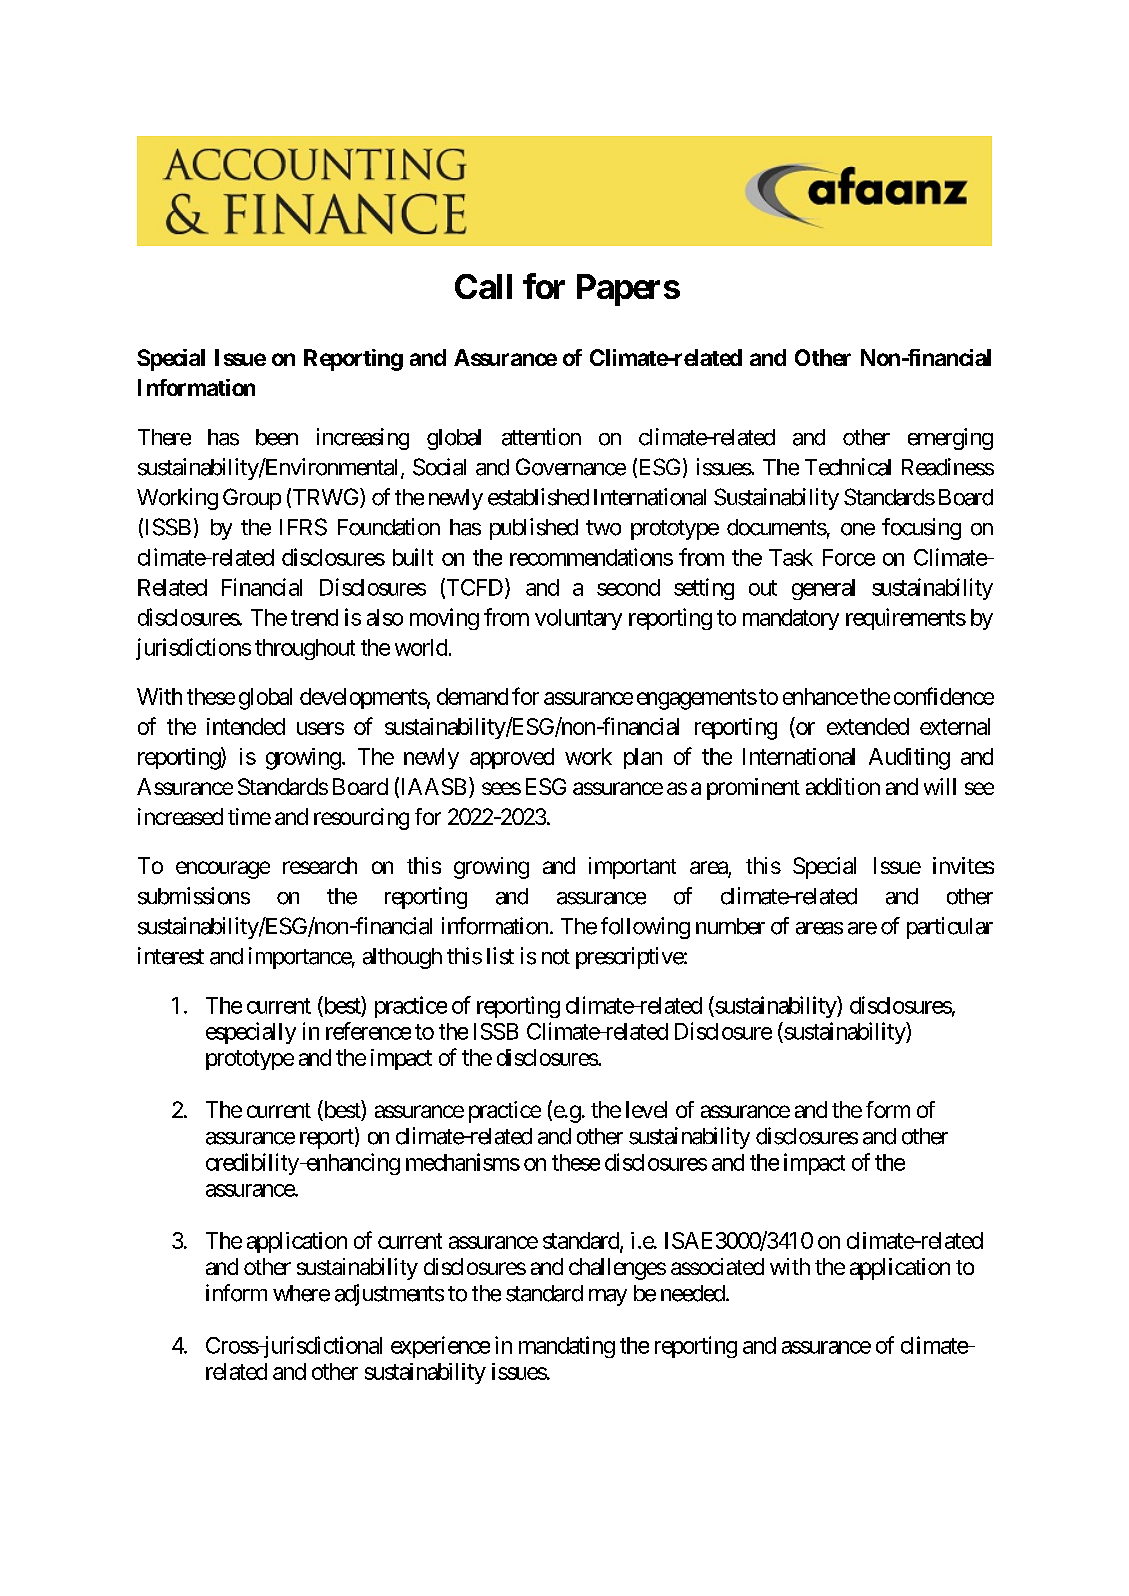  Describe the element at coordinates (171, 956) in the screenshot. I see `interest` at that location.
